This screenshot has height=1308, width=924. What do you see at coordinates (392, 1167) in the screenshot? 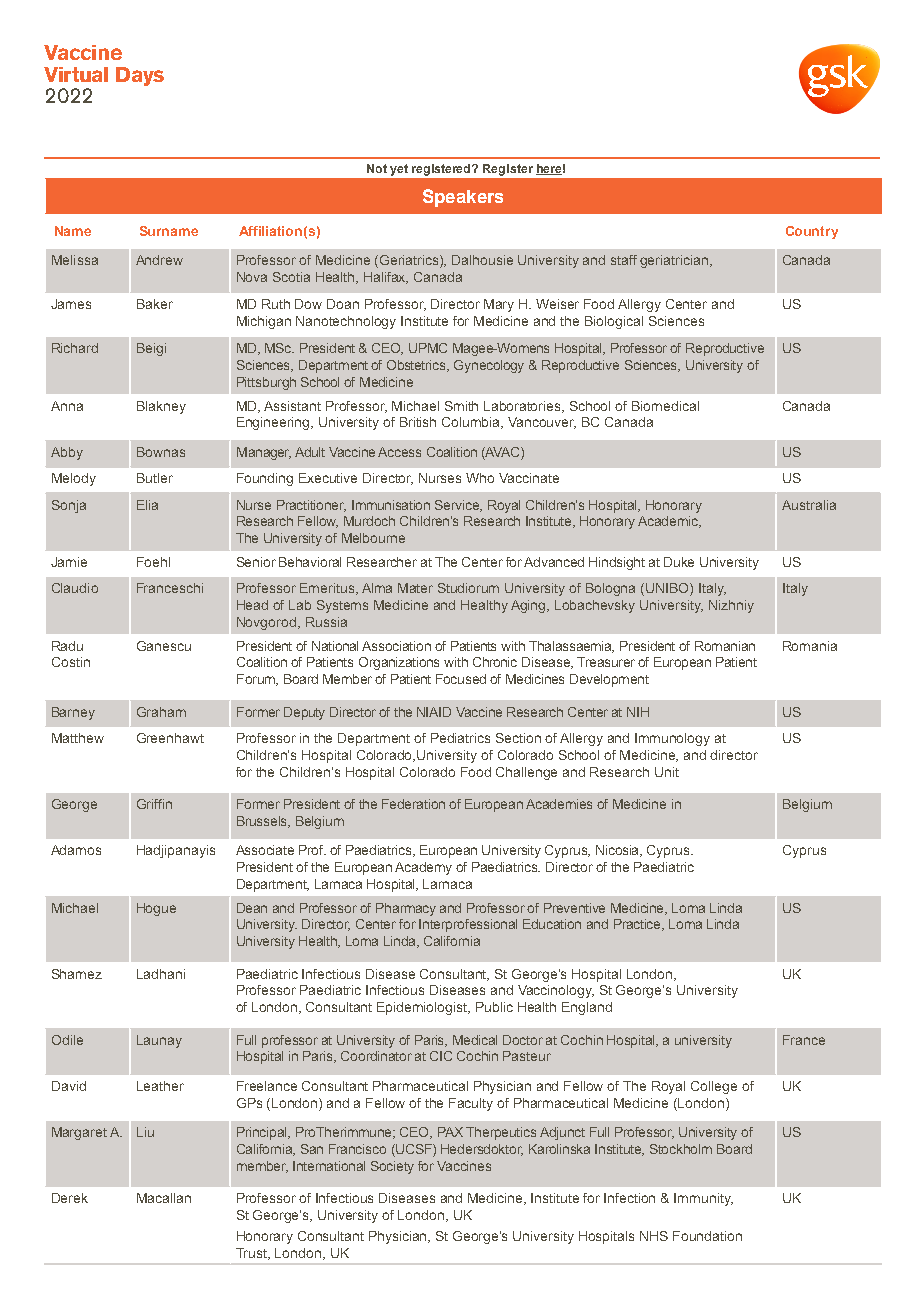
I see `Society` at bounding box center [392, 1167].
